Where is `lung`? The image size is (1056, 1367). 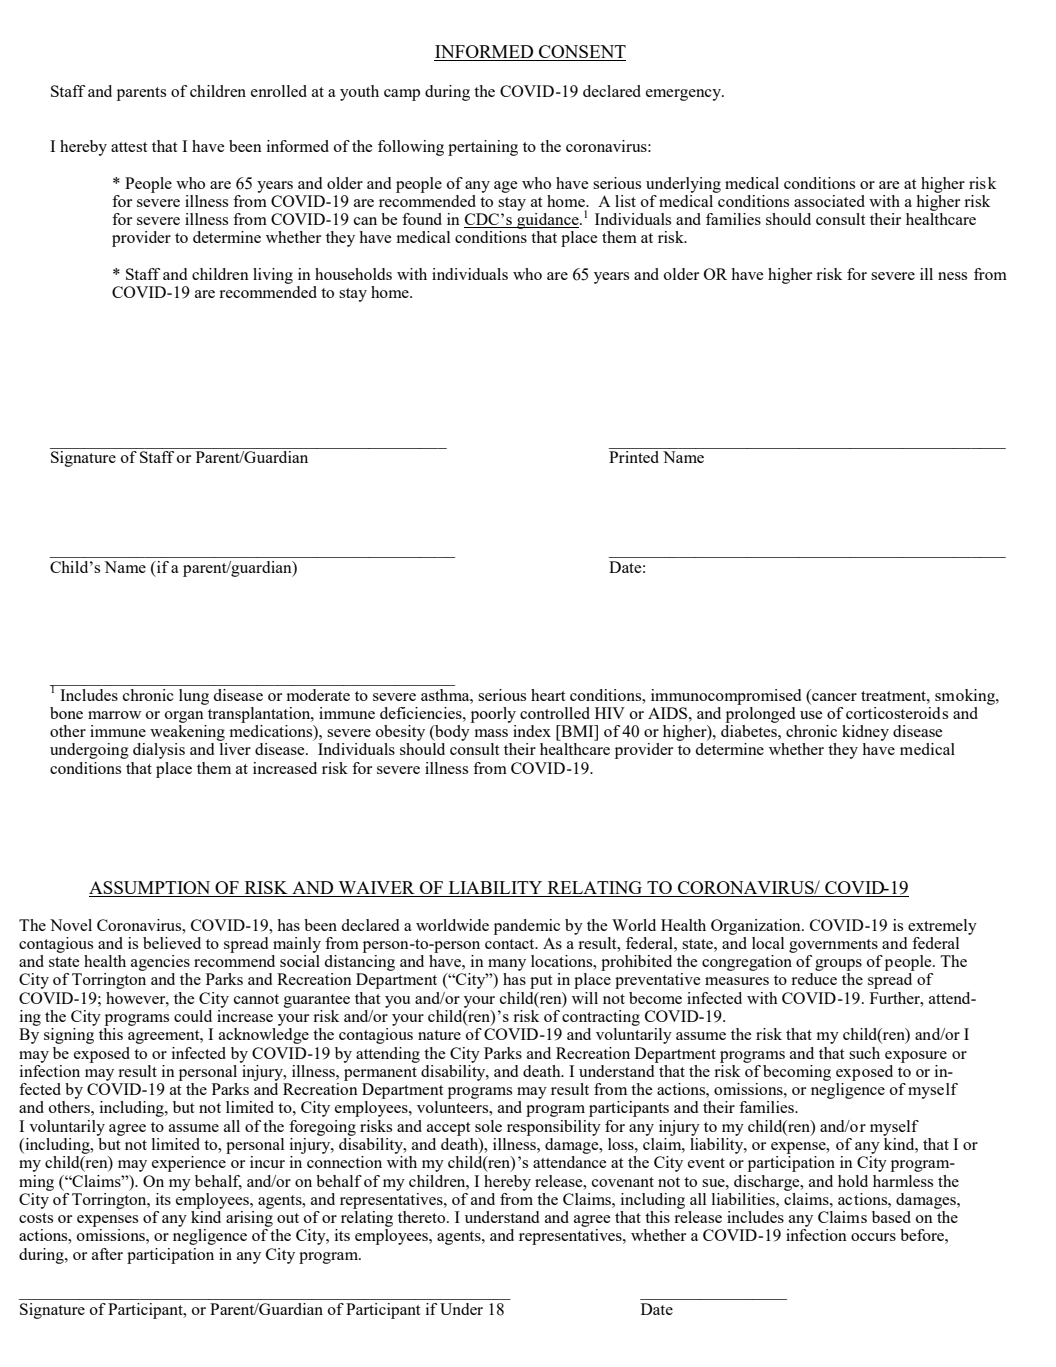
lung is located at coordinates (194, 697).
